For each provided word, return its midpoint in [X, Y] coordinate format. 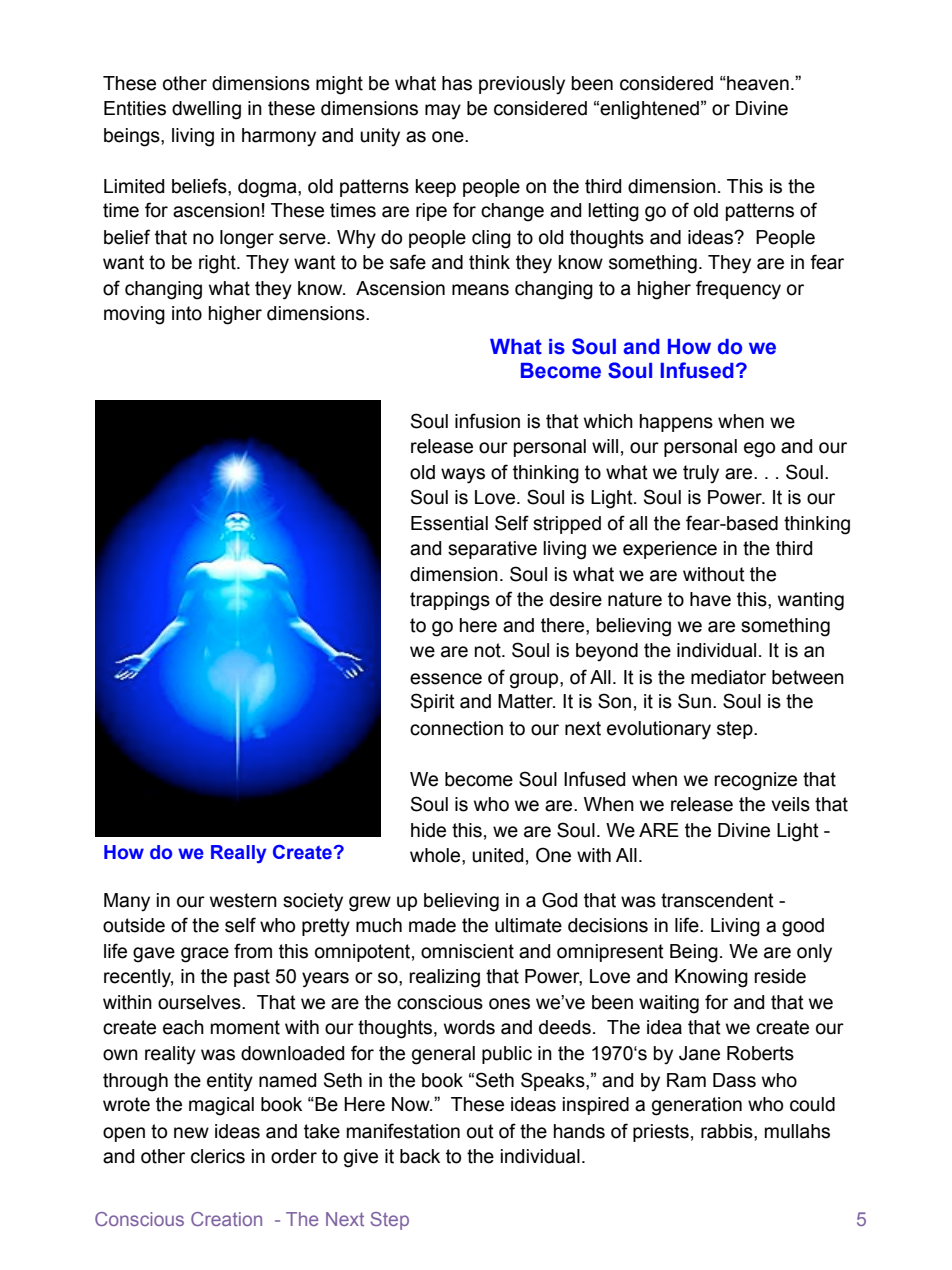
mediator [728, 677]
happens [676, 423]
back [420, 1156]
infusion [487, 421]
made [432, 925]
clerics [218, 1156]
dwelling [206, 110]
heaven [757, 83]
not [489, 650]
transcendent [717, 900]
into [187, 313]
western [243, 900]
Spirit [433, 702]
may [443, 112]
